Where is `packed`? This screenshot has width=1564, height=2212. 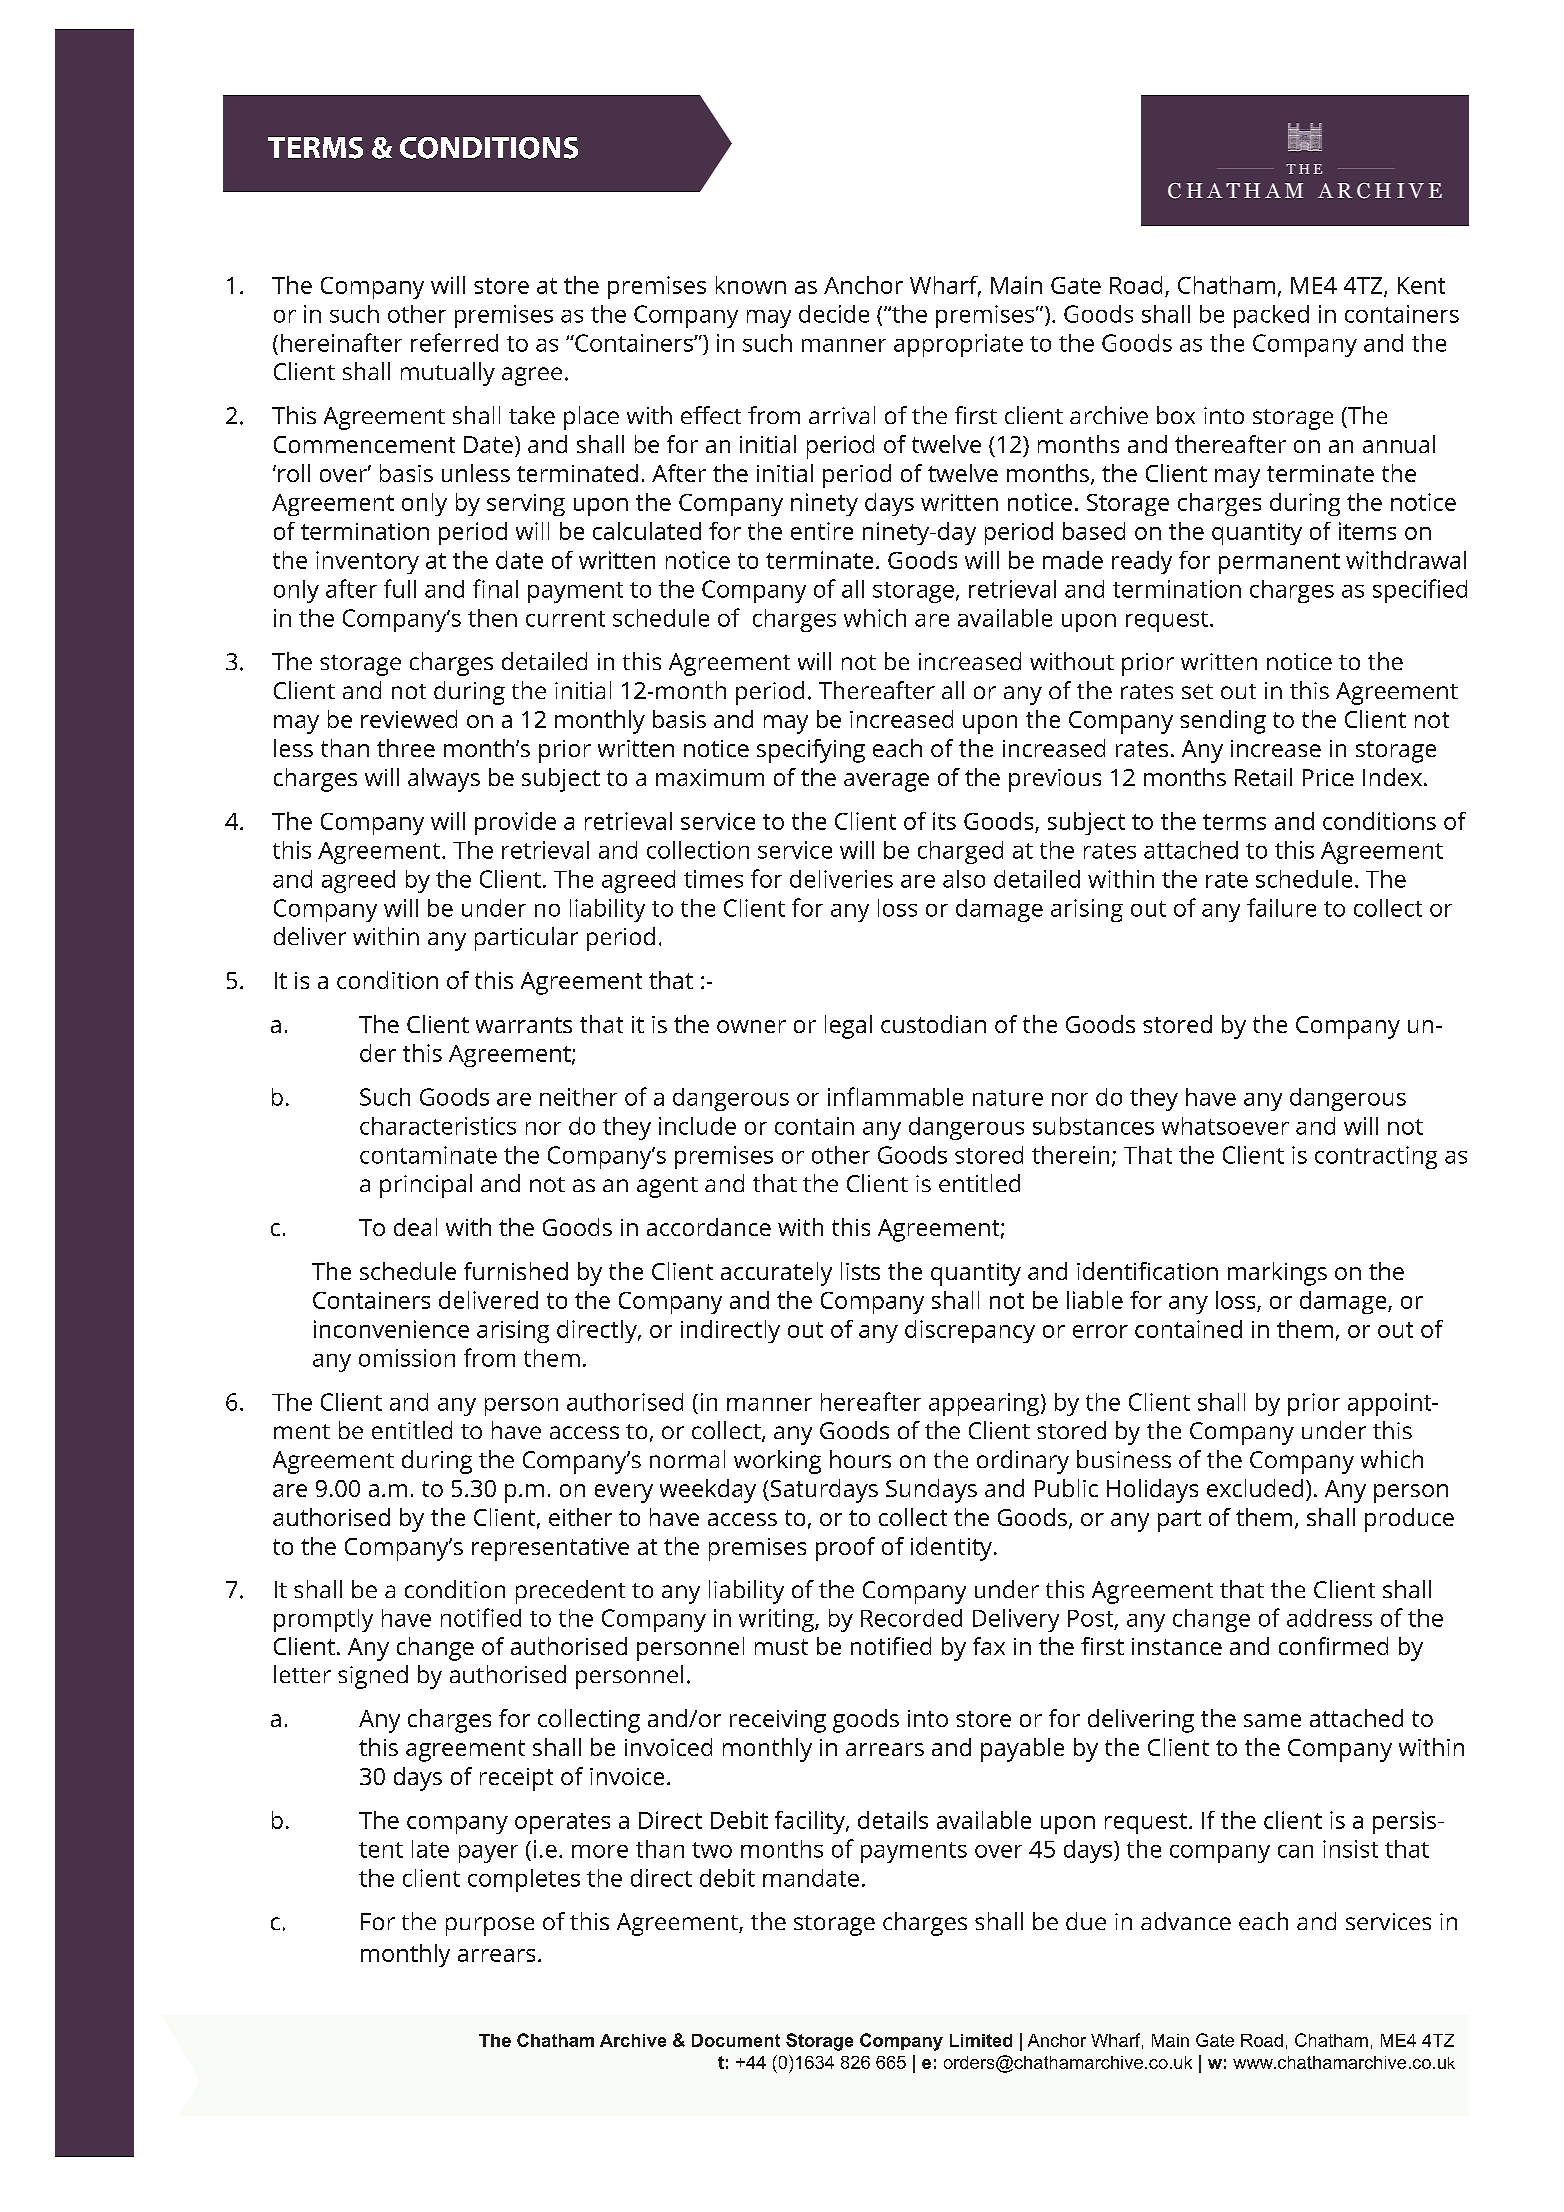 packed is located at coordinates (1271, 316).
